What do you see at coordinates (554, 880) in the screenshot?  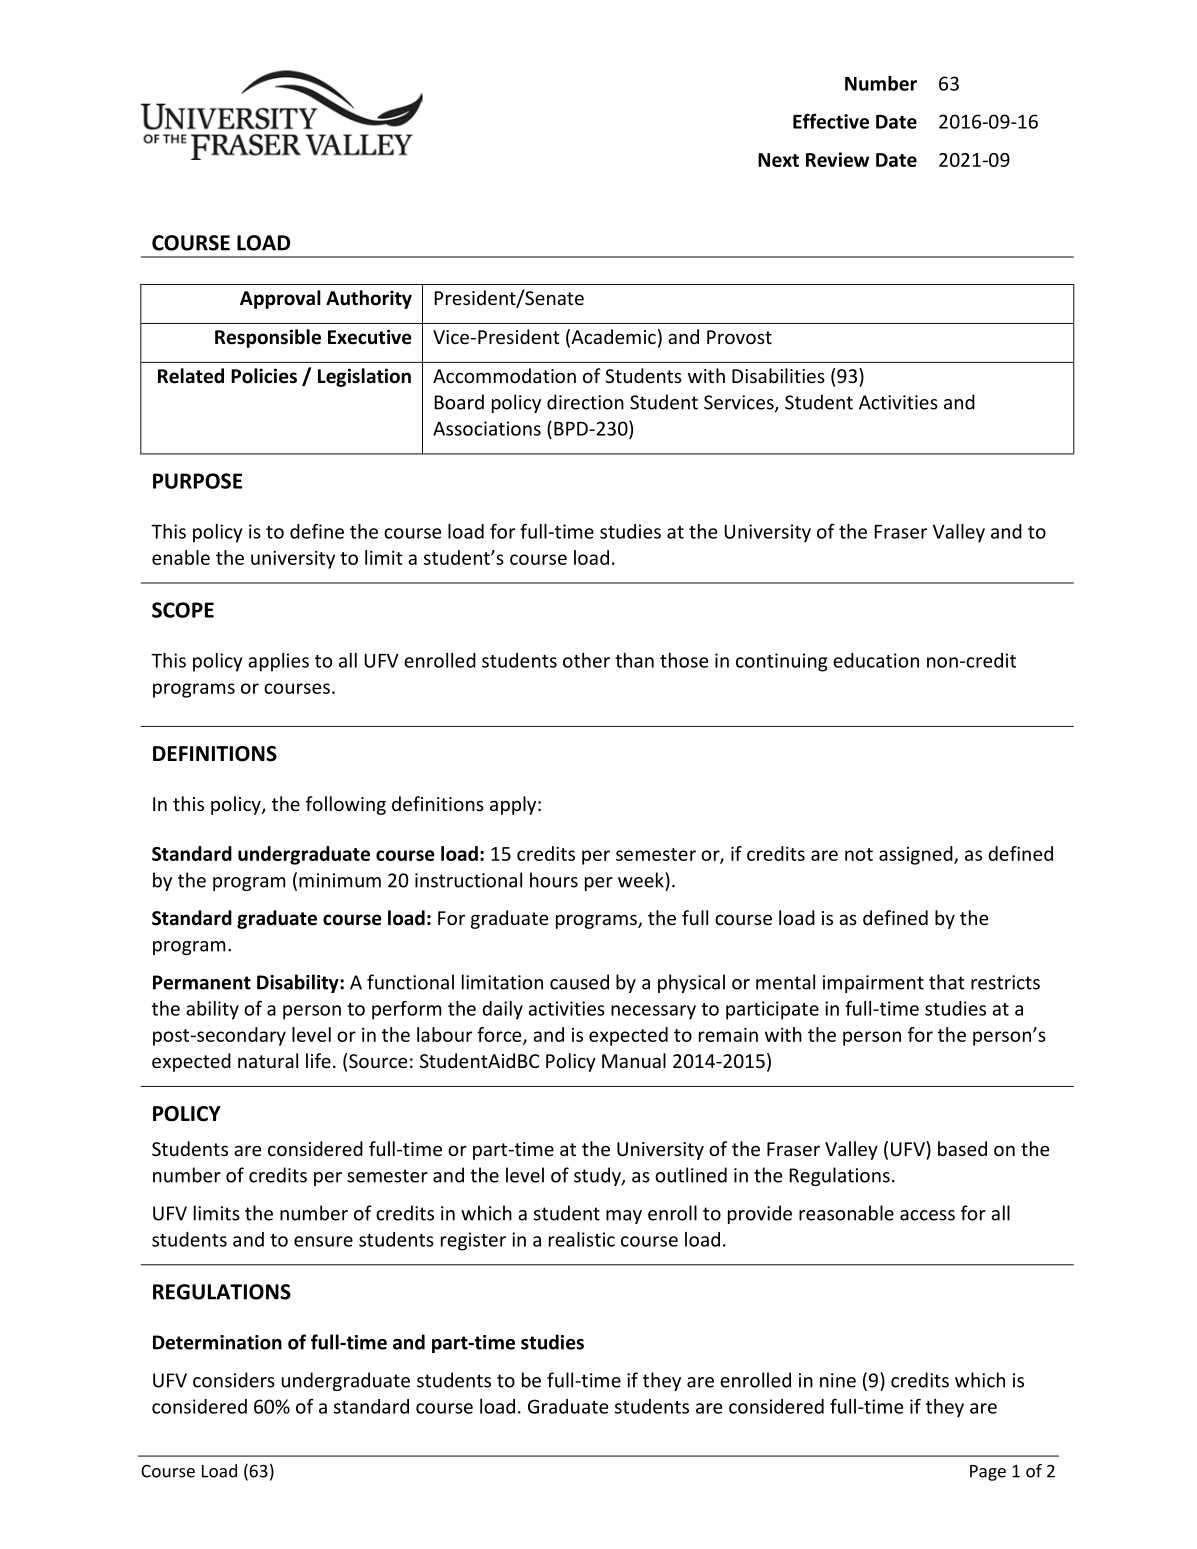 I see `hours` at bounding box center [554, 880].
